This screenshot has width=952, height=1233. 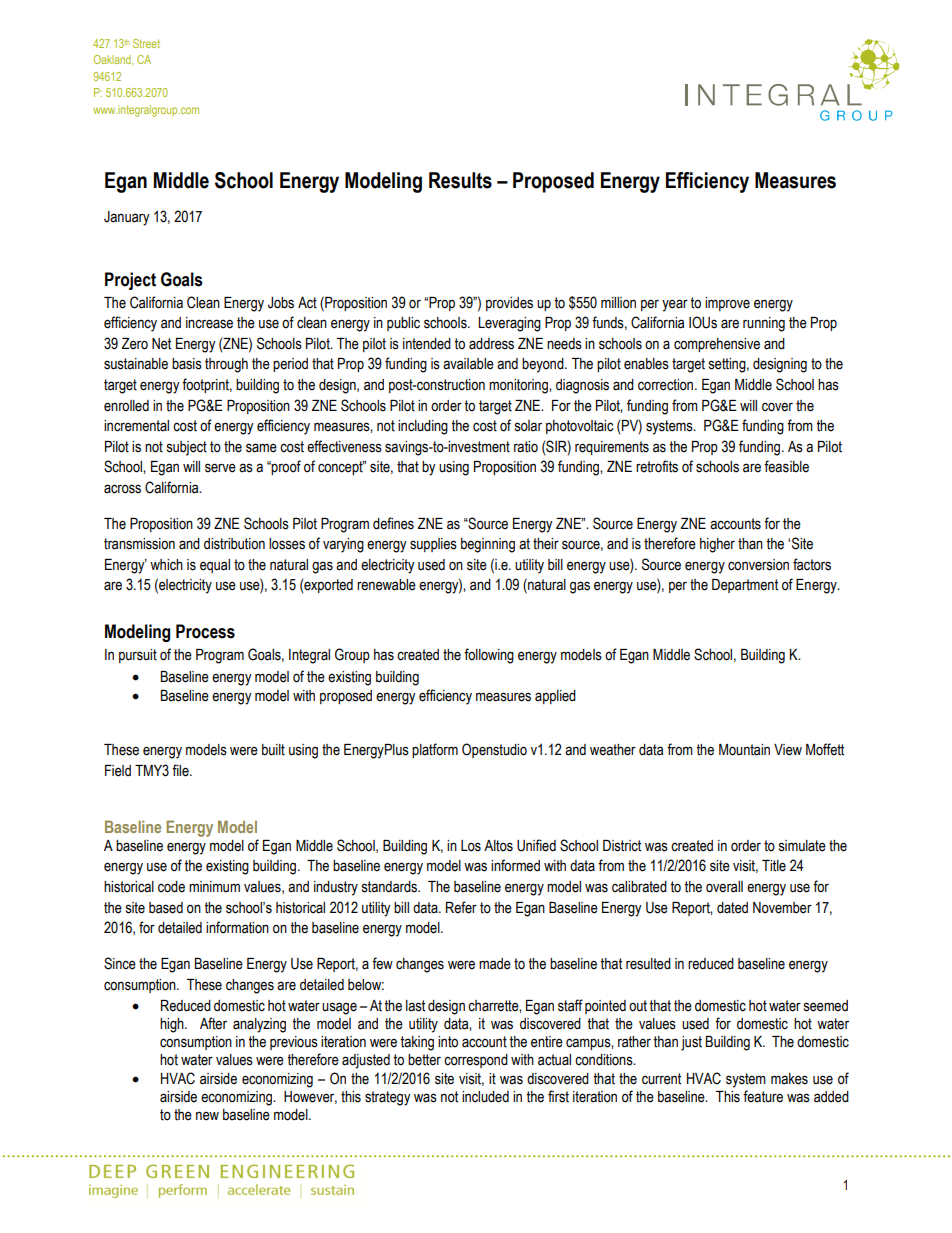 What do you see at coordinates (460, 180) in the screenshot?
I see `Results` at bounding box center [460, 180].
